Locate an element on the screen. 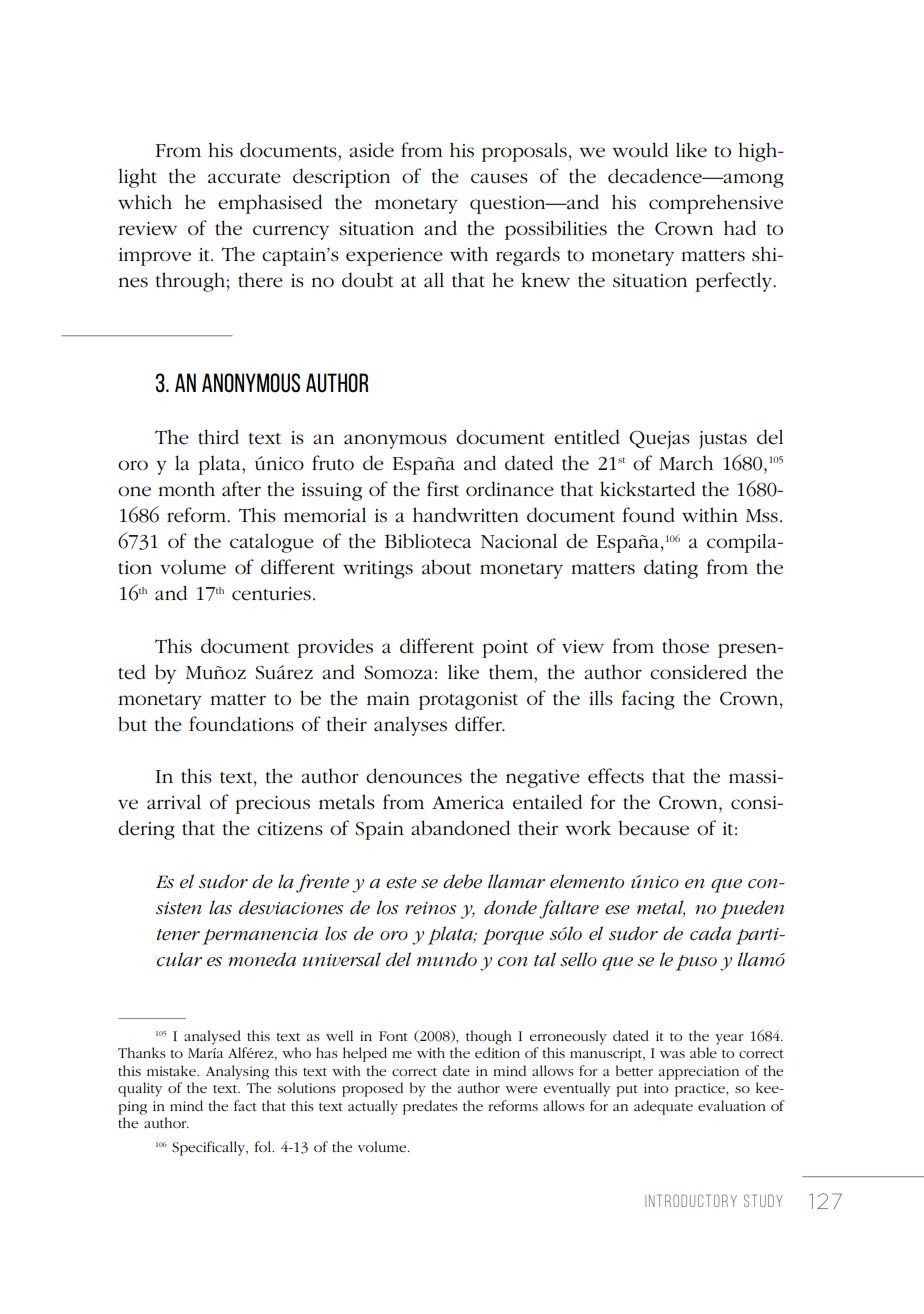 The width and height of the screenshot is (924, 1314). accurate is located at coordinates (244, 178).
